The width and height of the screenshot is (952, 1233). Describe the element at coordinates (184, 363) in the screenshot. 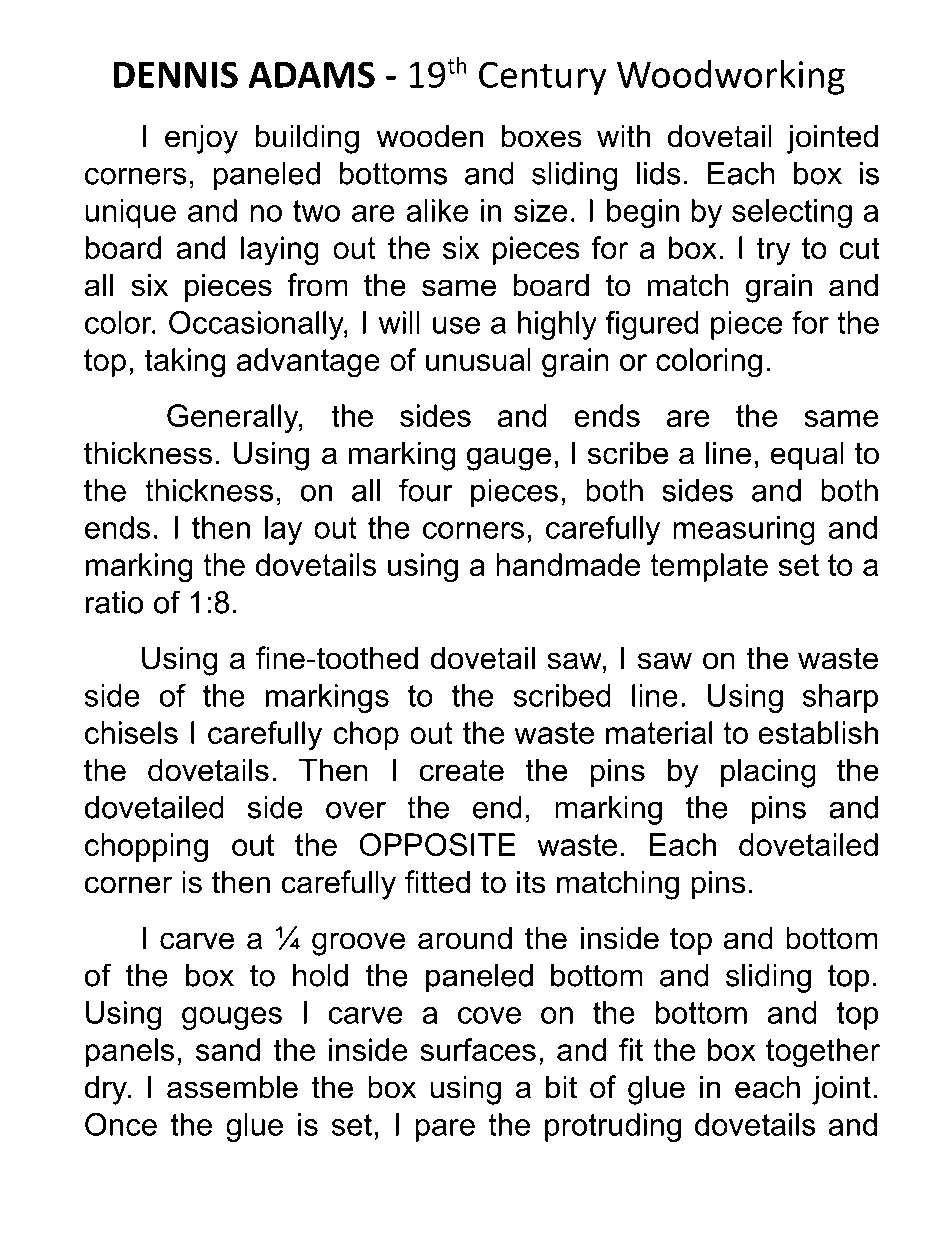

I see `taking` at that location.
